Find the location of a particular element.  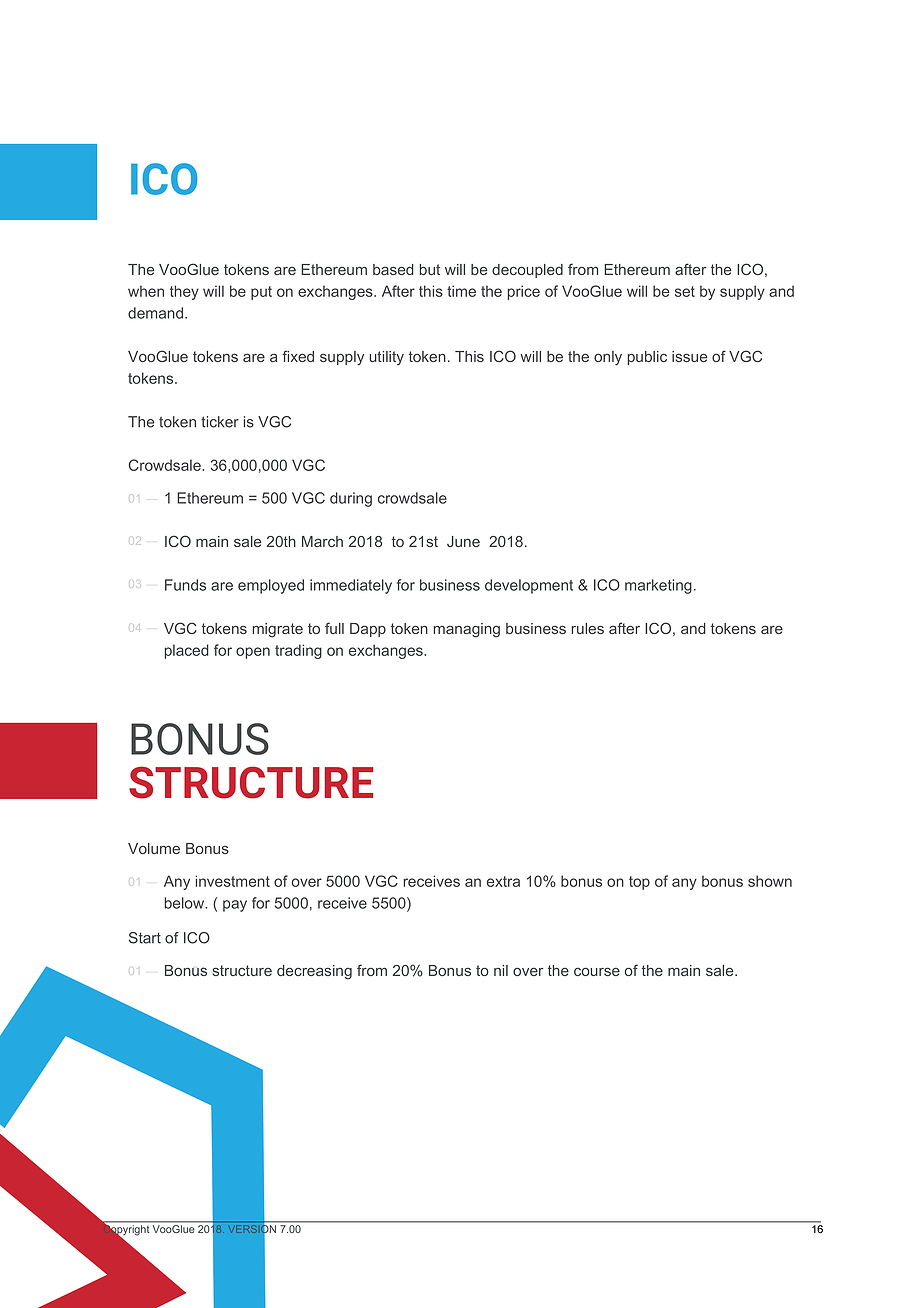

issue is located at coordinates (689, 356).
